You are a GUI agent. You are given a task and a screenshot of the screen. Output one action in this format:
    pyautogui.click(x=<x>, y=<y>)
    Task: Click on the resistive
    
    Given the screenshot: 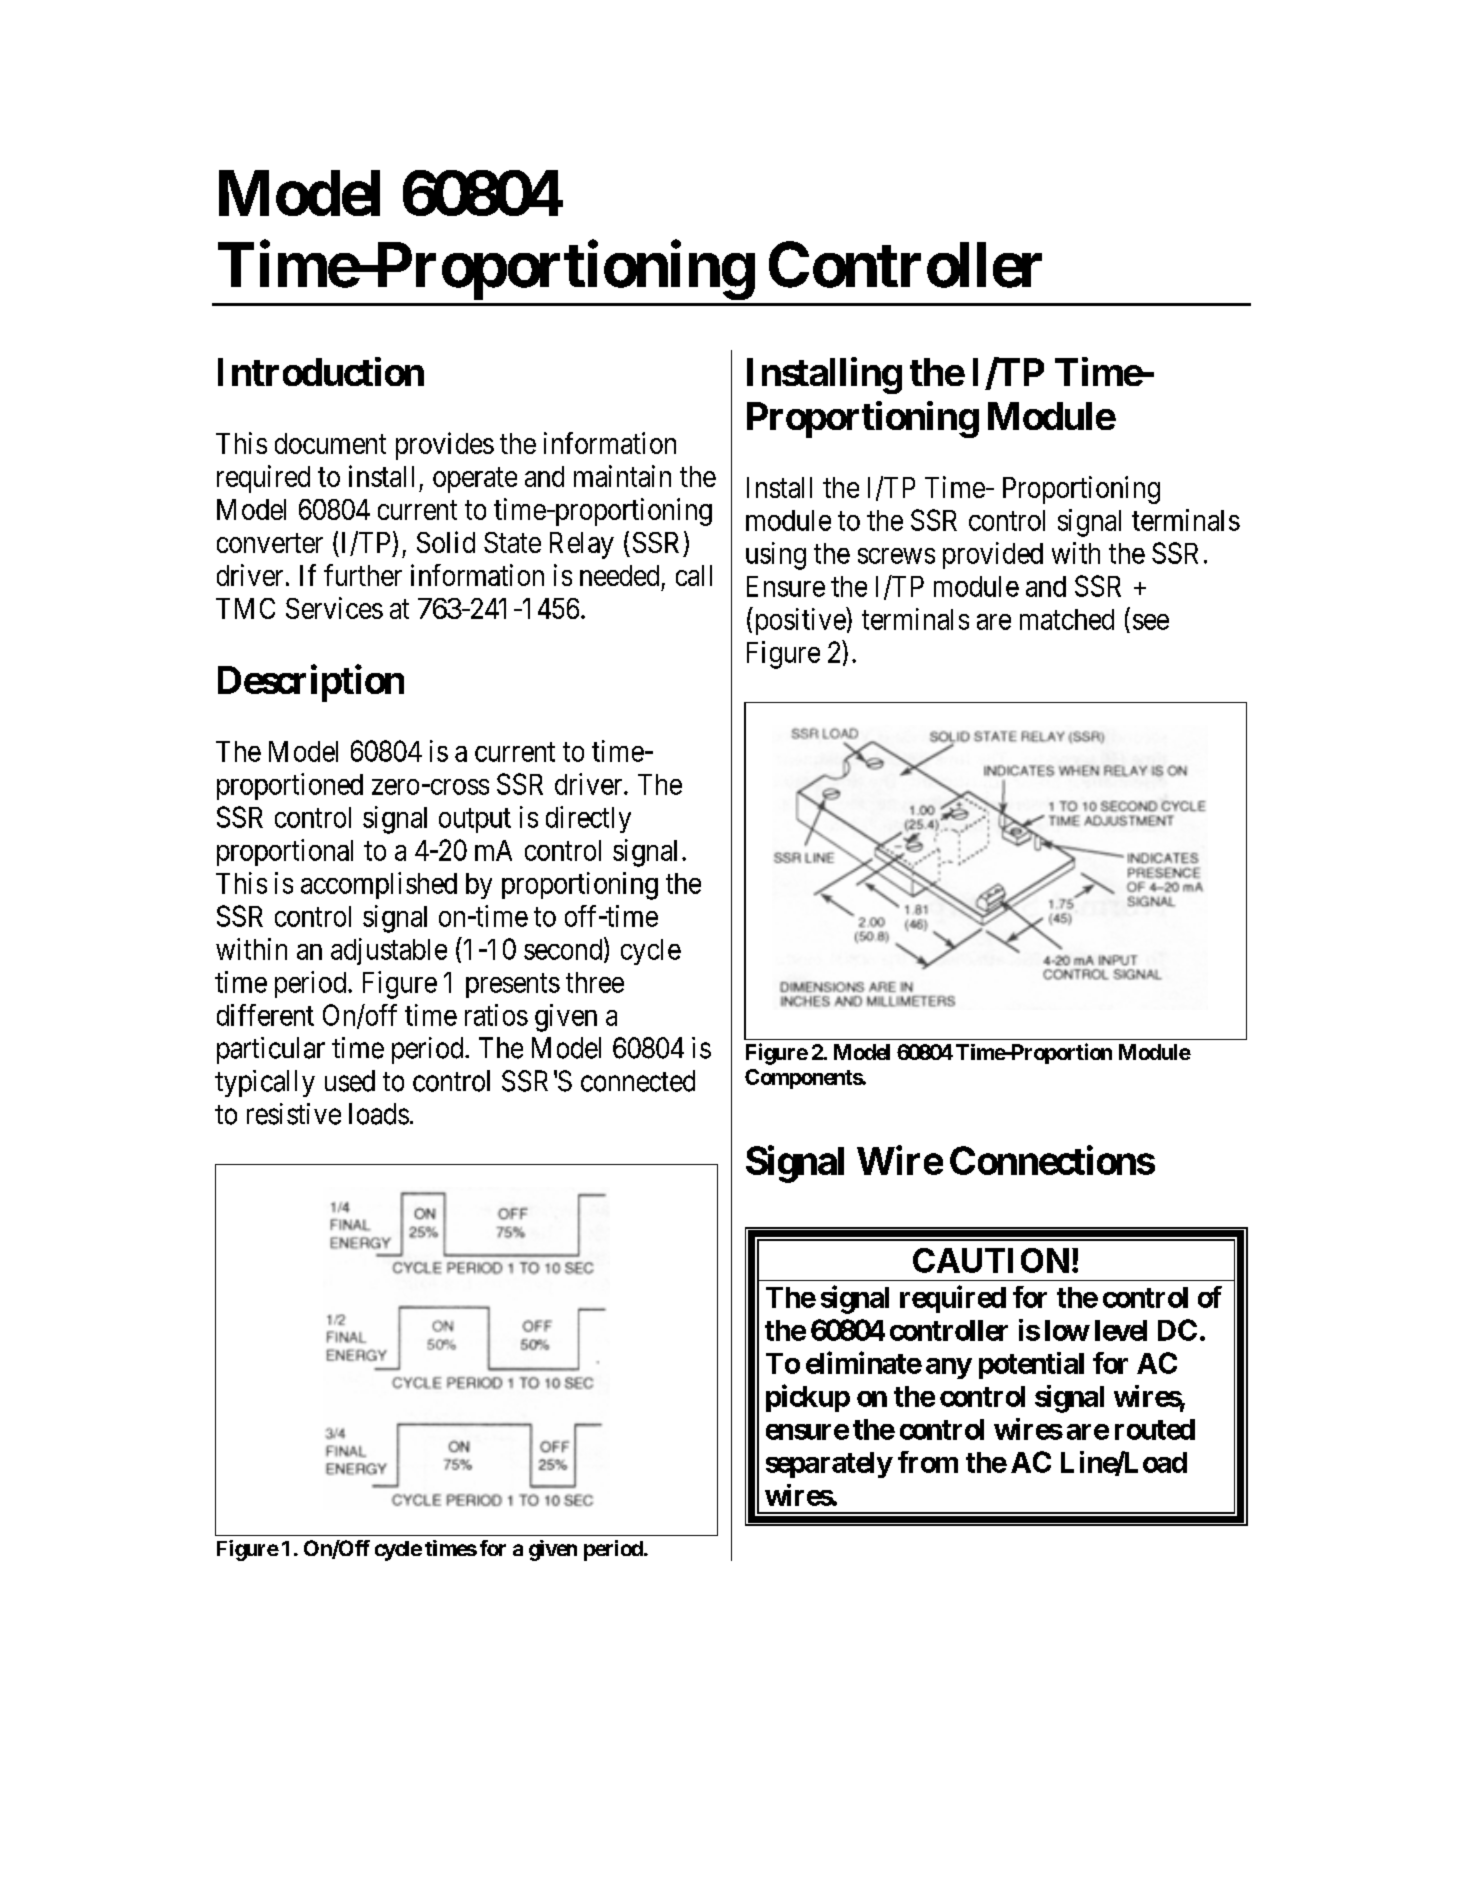 What is the action you would take?
    pyautogui.click(x=294, y=1114)
